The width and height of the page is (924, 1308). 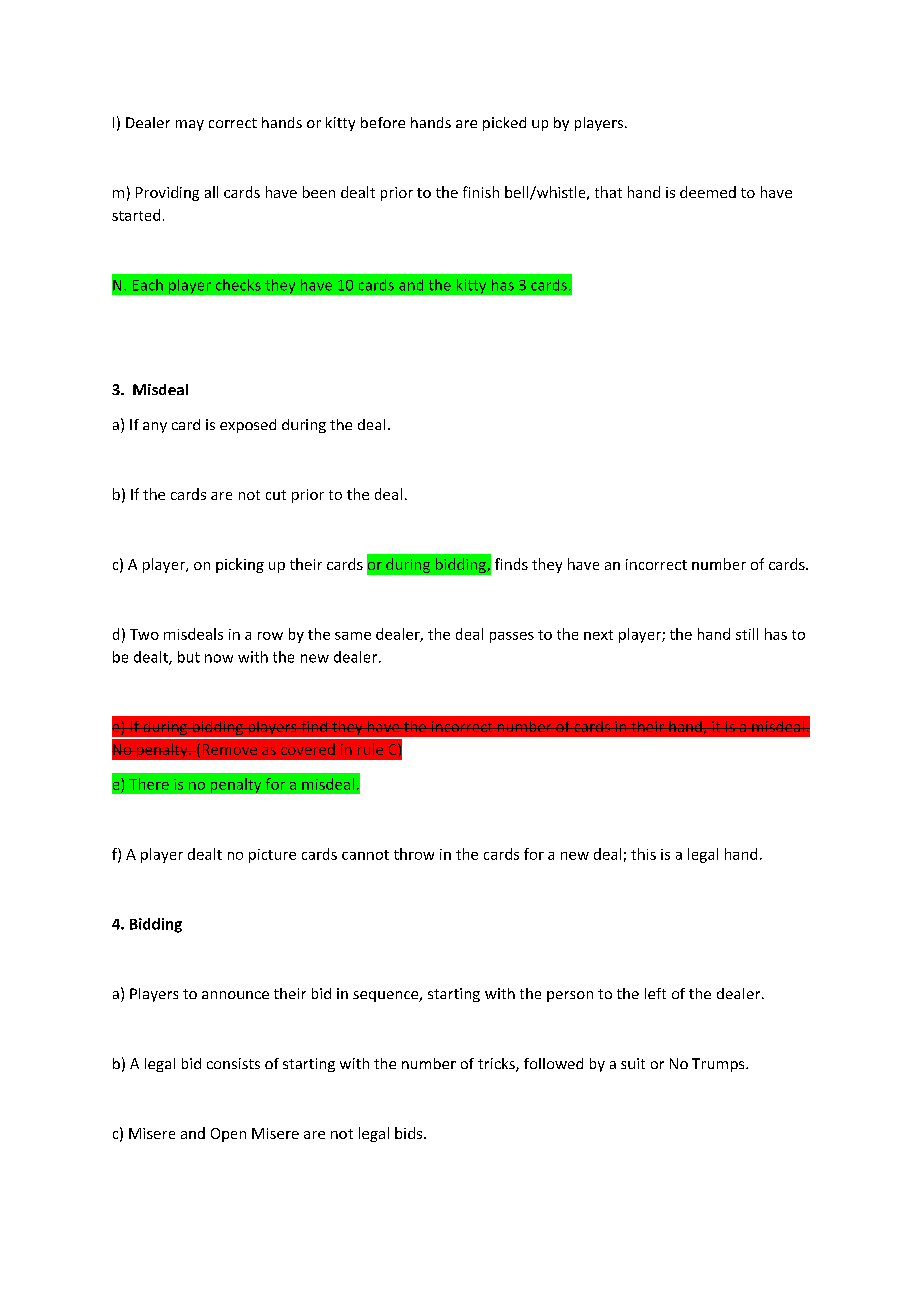 What do you see at coordinates (708, 192) in the page?
I see `deemed` at bounding box center [708, 192].
